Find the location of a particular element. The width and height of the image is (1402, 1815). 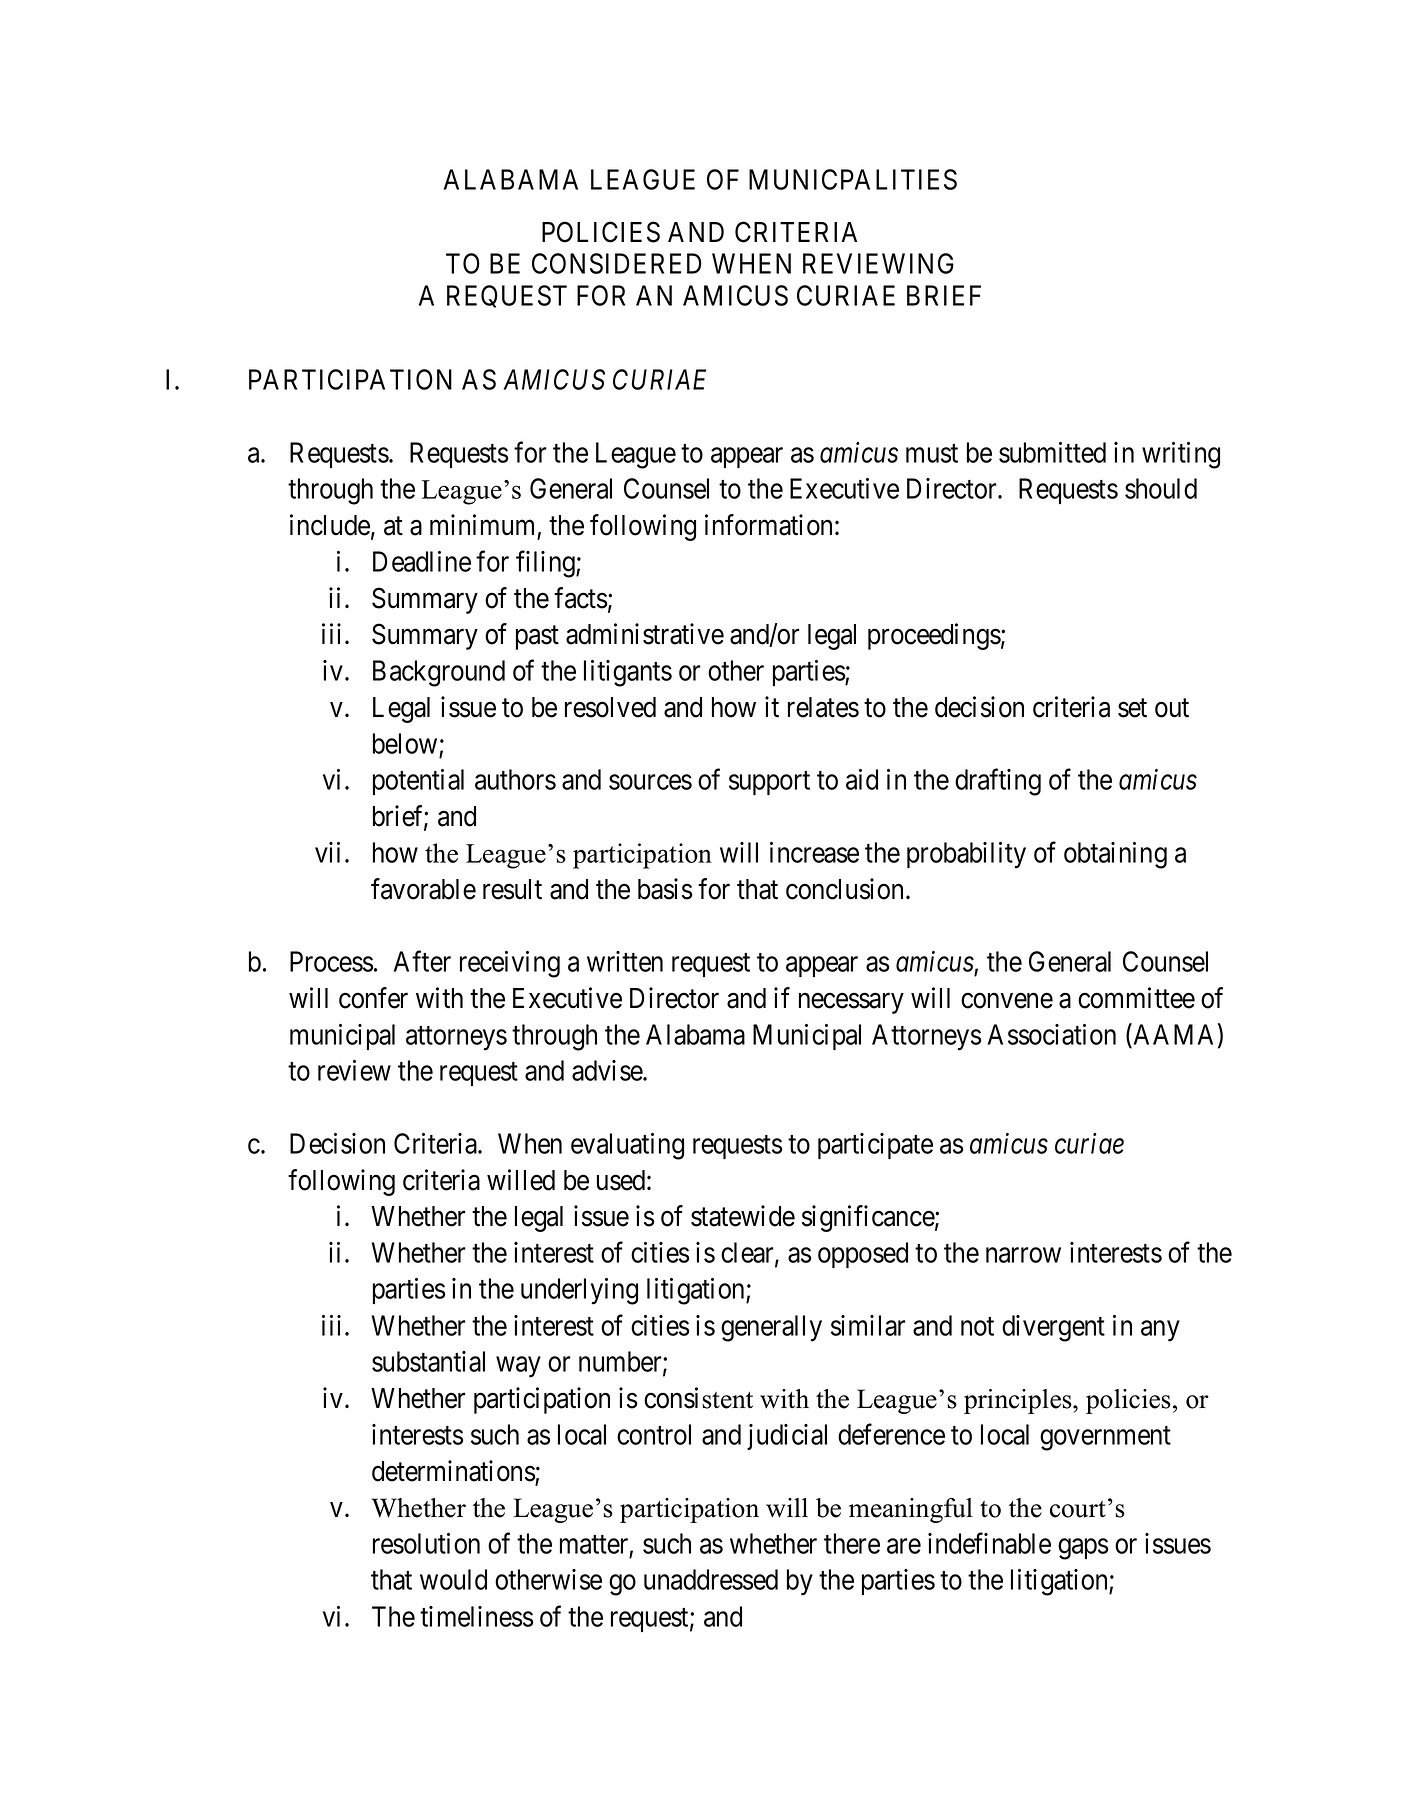

committee is located at coordinates (1136, 998).
